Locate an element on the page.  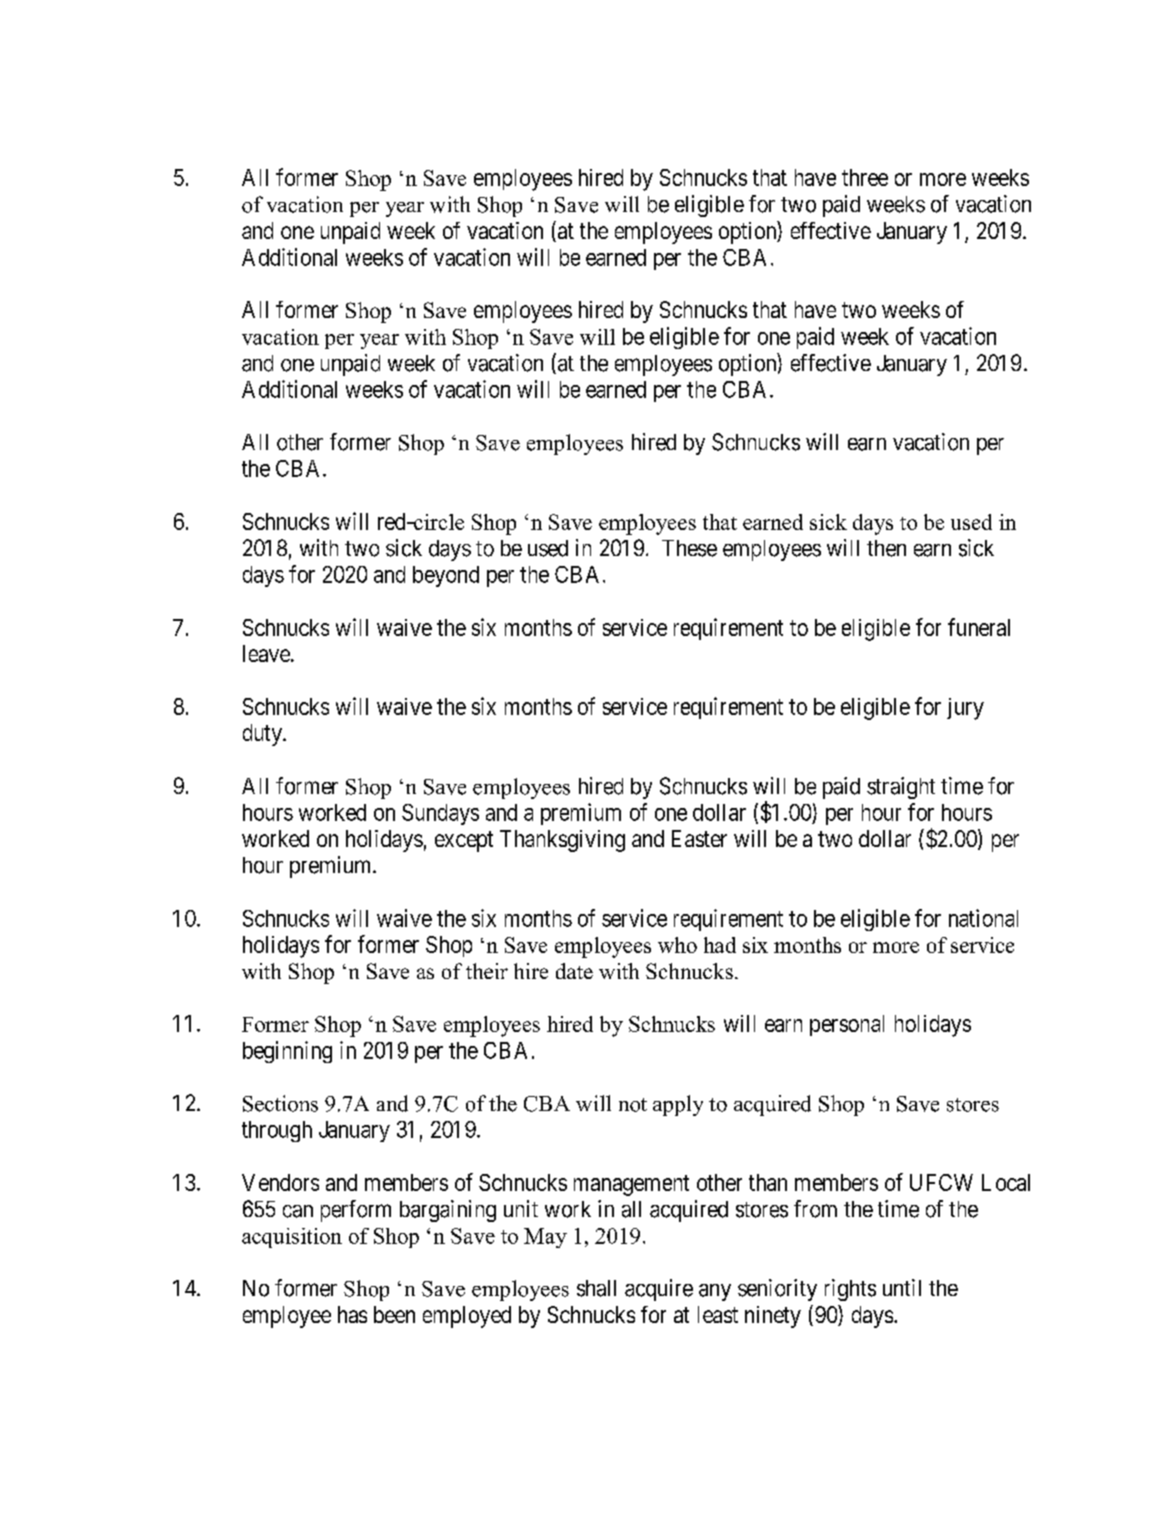
funeral is located at coordinates (979, 627).
